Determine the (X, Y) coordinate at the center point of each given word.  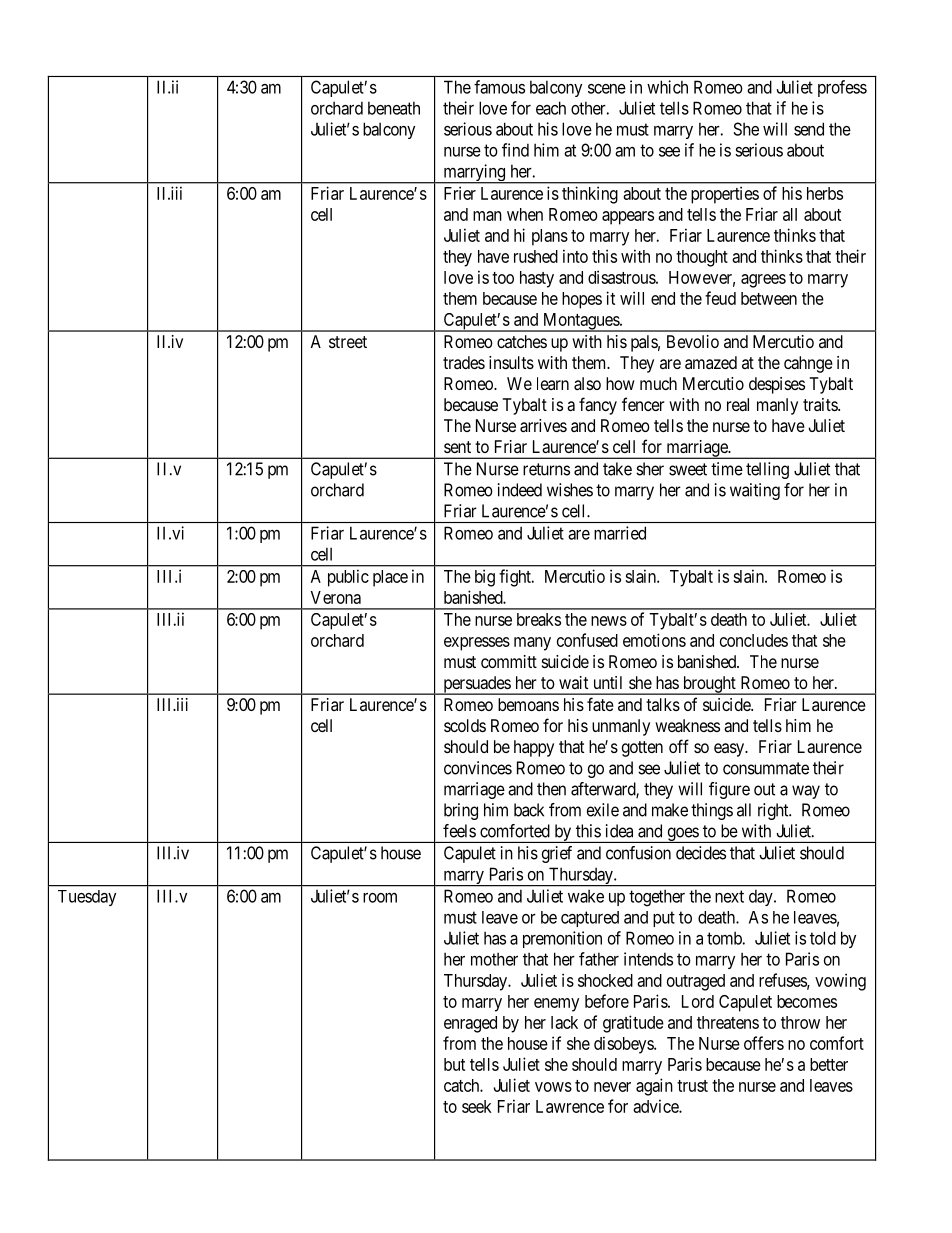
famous (499, 87)
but (454, 1064)
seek (477, 1106)
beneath (394, 108)
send (809, 129)
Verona (335, 597)
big (485, 578)
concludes (754, 640)
